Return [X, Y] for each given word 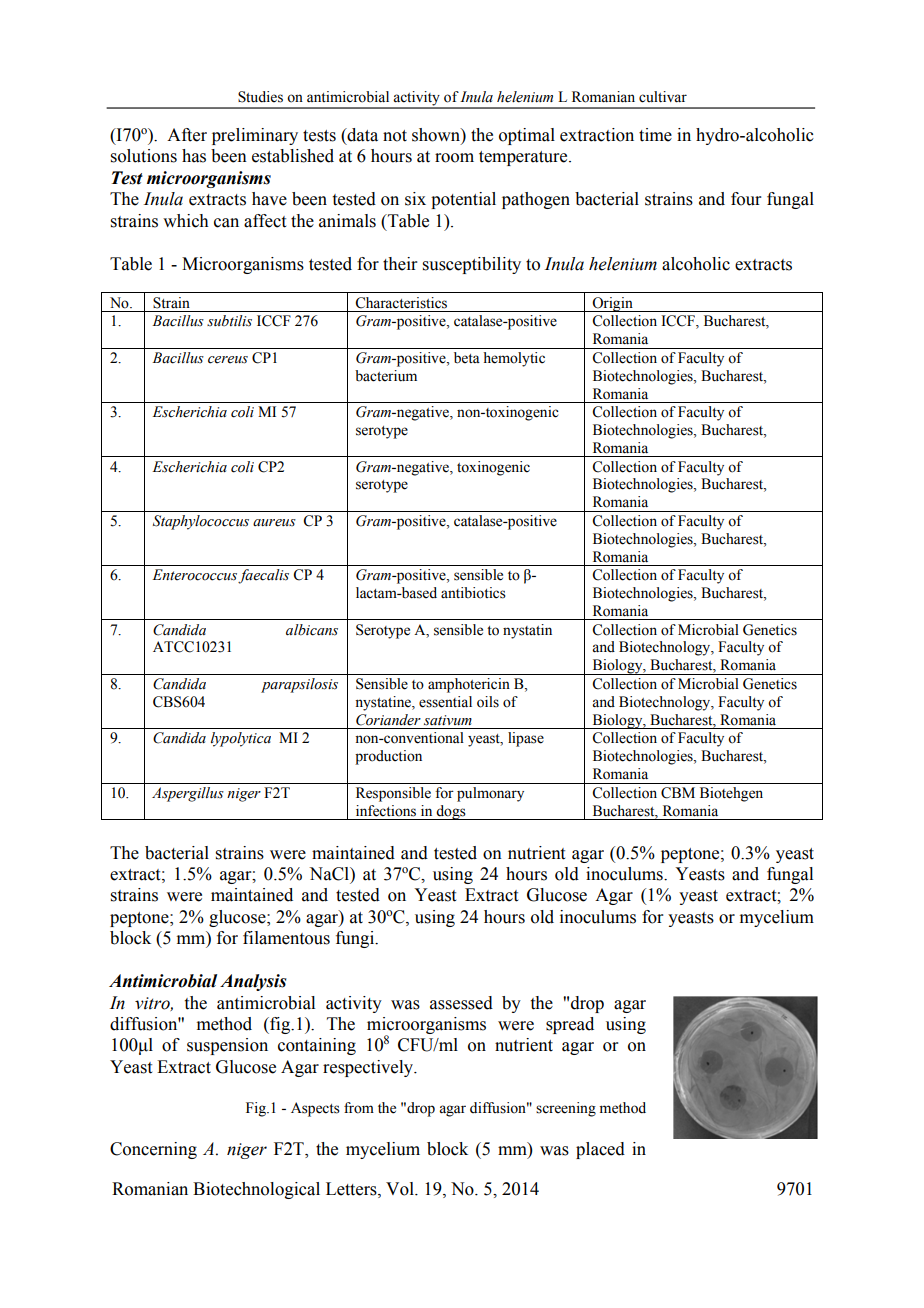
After [187, 135]
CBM [678, 793]
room [454, 158]
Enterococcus [194, 575]
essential [445, 702]
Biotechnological [256, 1190]
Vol [401, 1189]
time [655, 135]
